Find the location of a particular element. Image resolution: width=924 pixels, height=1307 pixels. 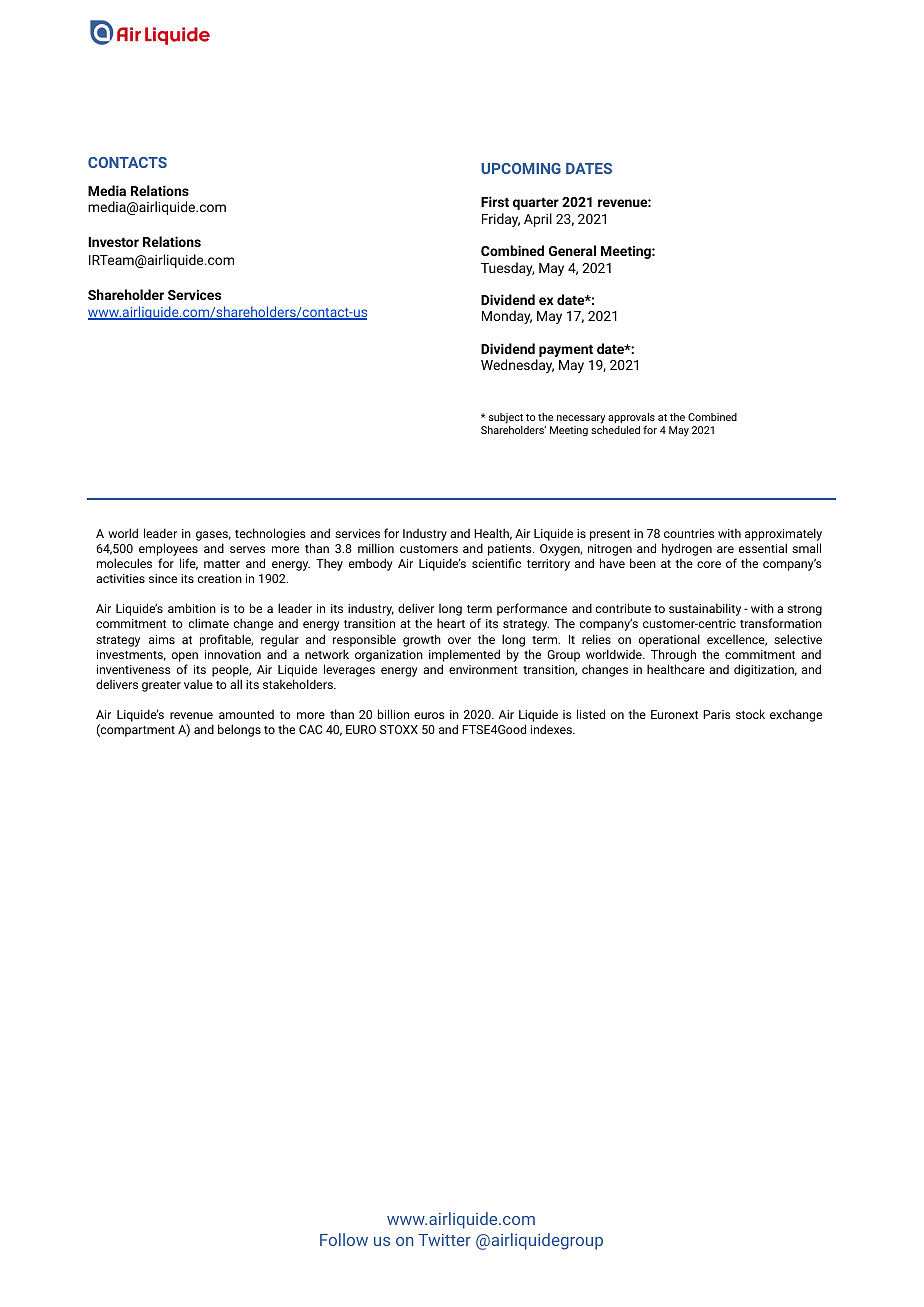

Paris is located at coordinates (717, 714).
